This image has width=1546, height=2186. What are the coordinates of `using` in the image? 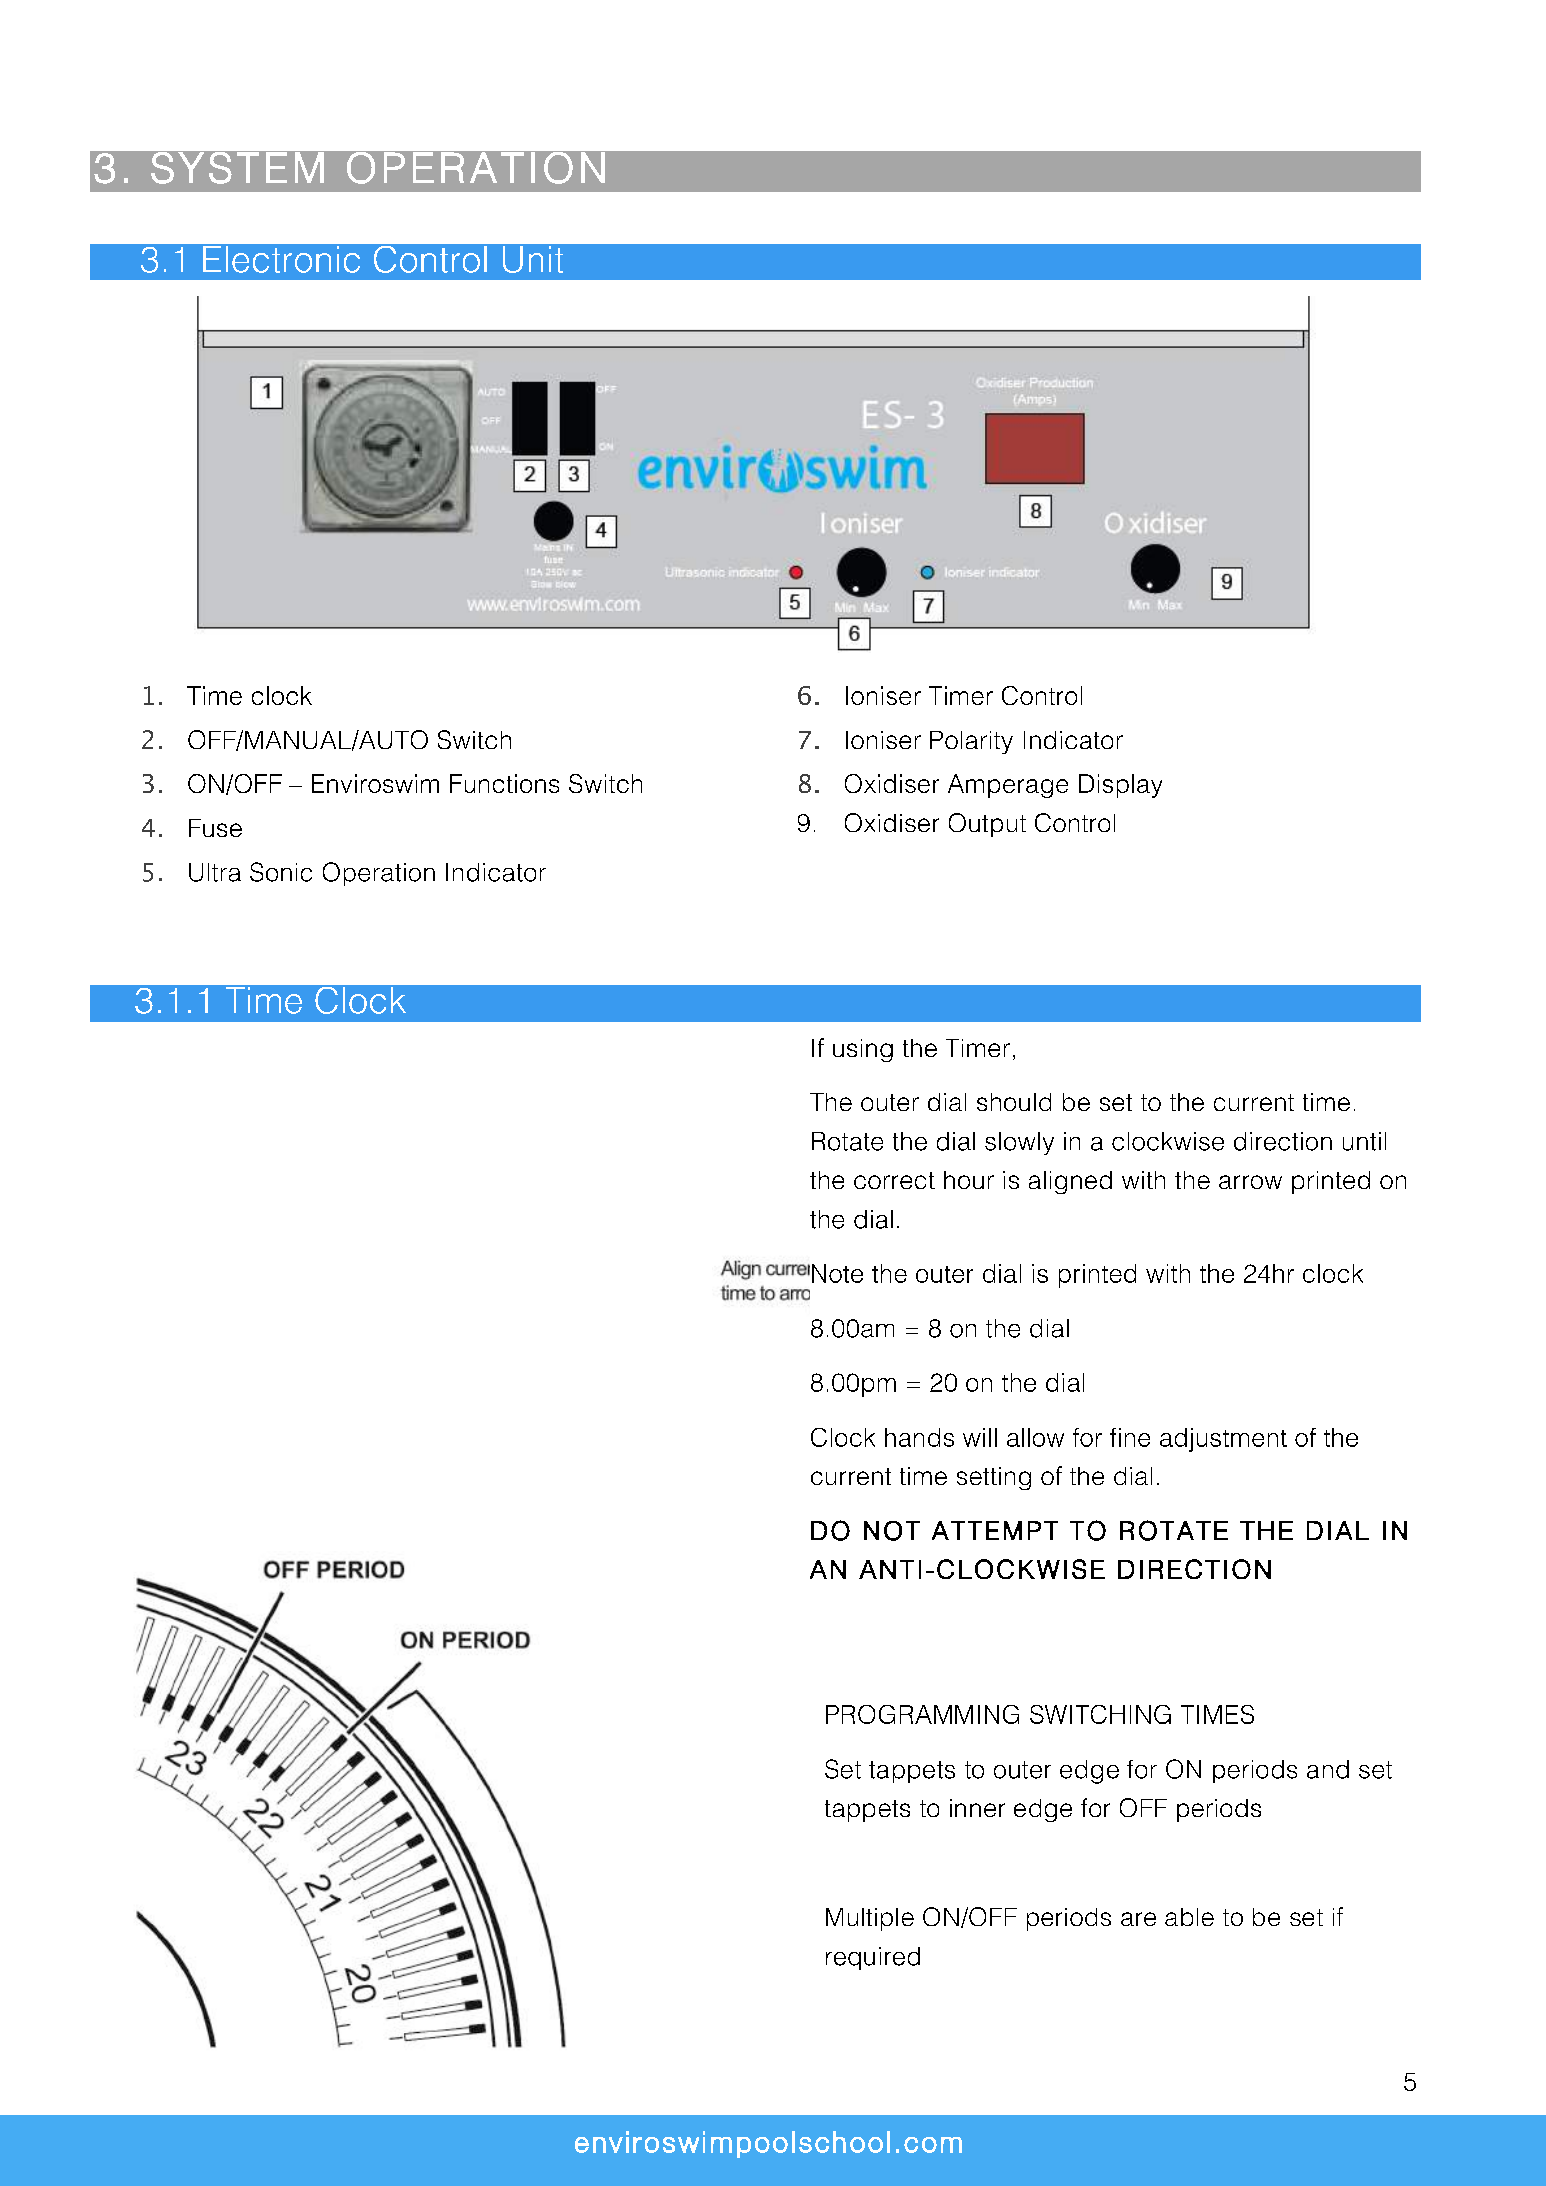 It's located at (863, 1050).
